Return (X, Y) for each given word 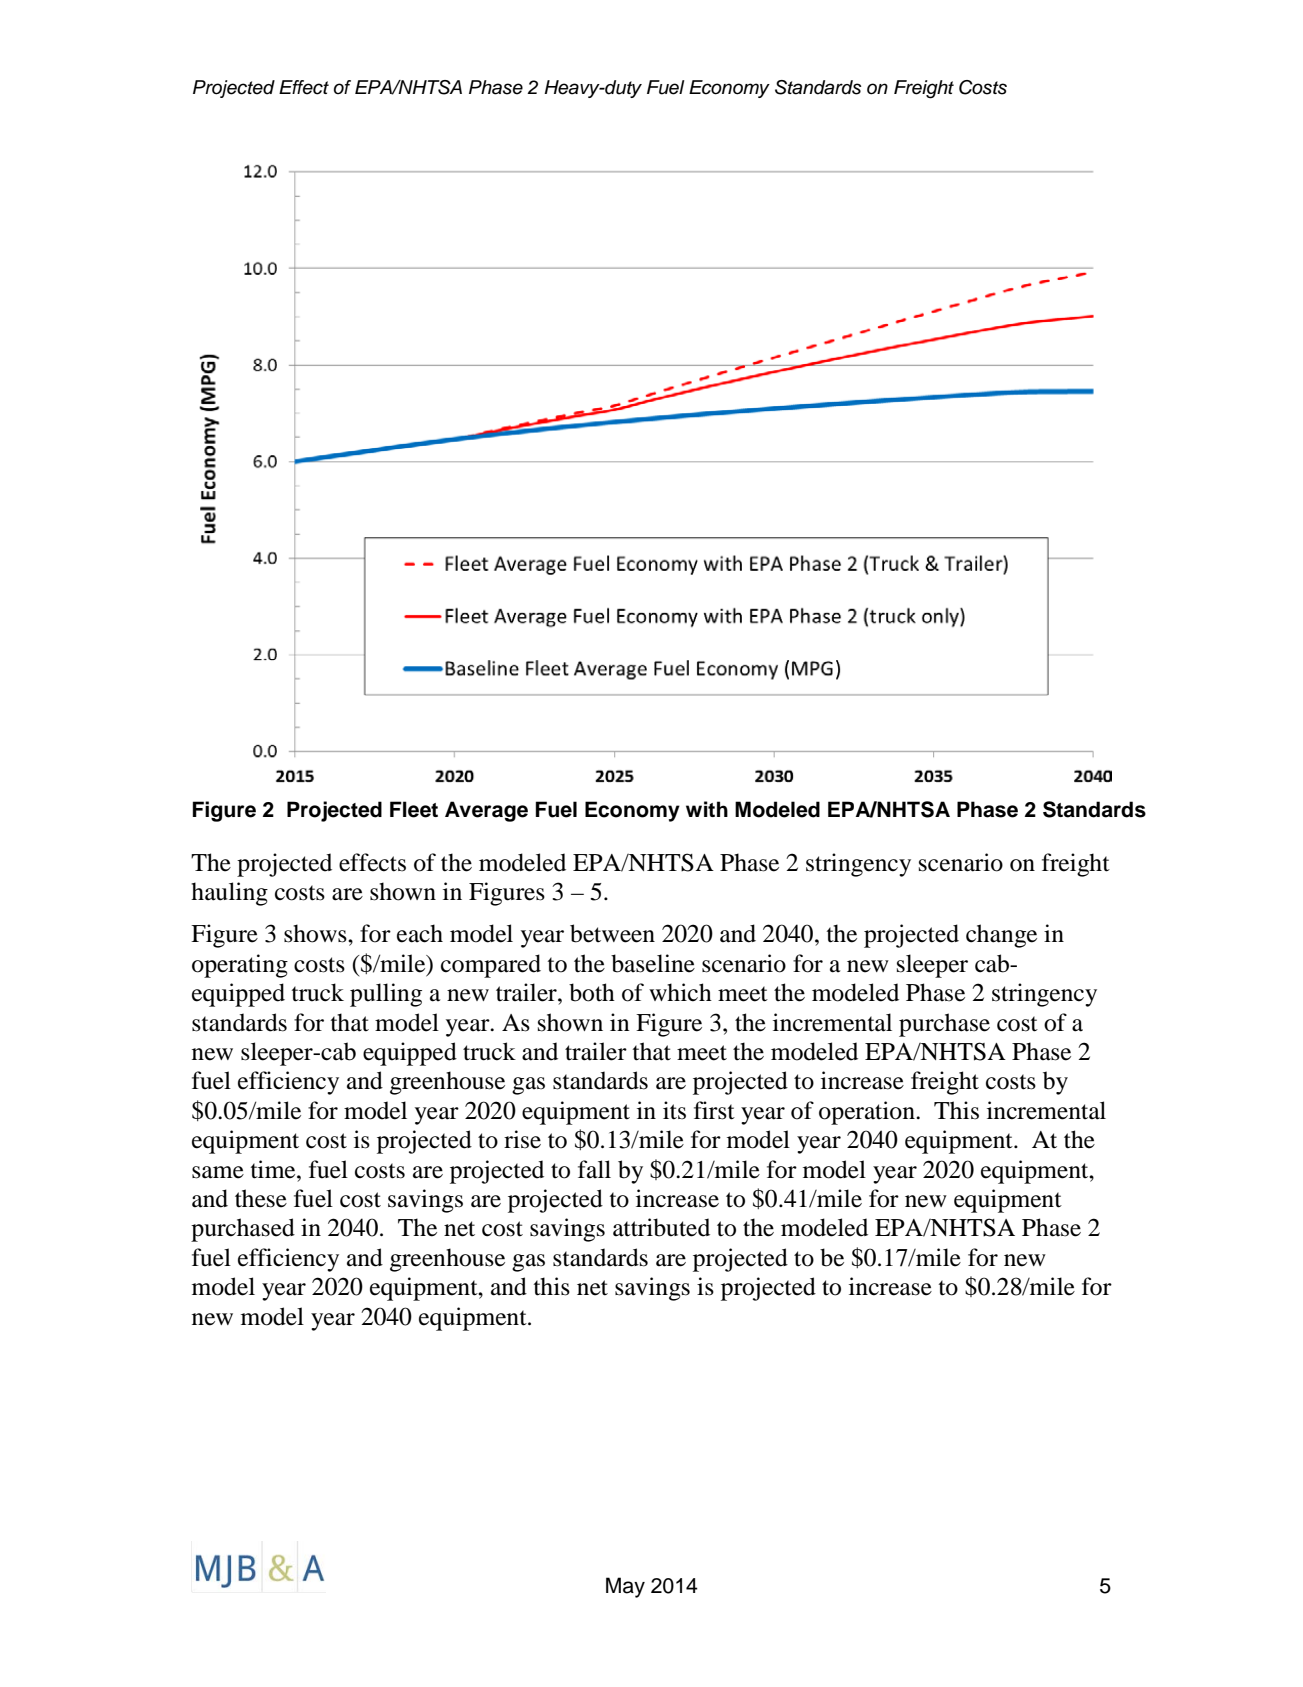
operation (868, 1113)
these (261, 1198)
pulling (386, 995)
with (707, 809)
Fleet (414, 809)
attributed (661, 1227)
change (1001, 936)
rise (522, 1139)
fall (594, 1169)
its (674, 1110)
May (625, 1587)
